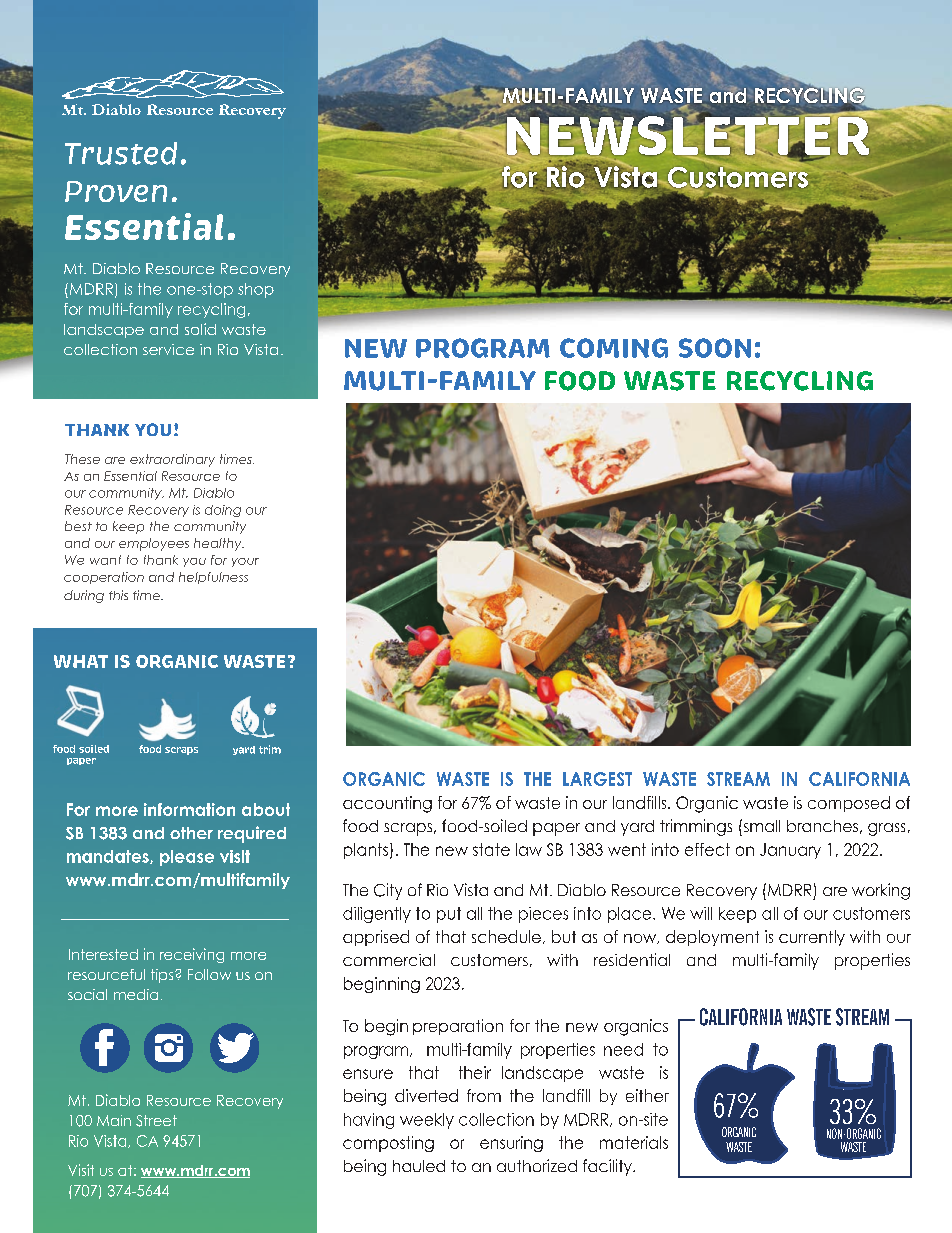 Image resolution: width=952 pixels, height=1233 pixels. I want to click on Street, so click(156, 1121).
